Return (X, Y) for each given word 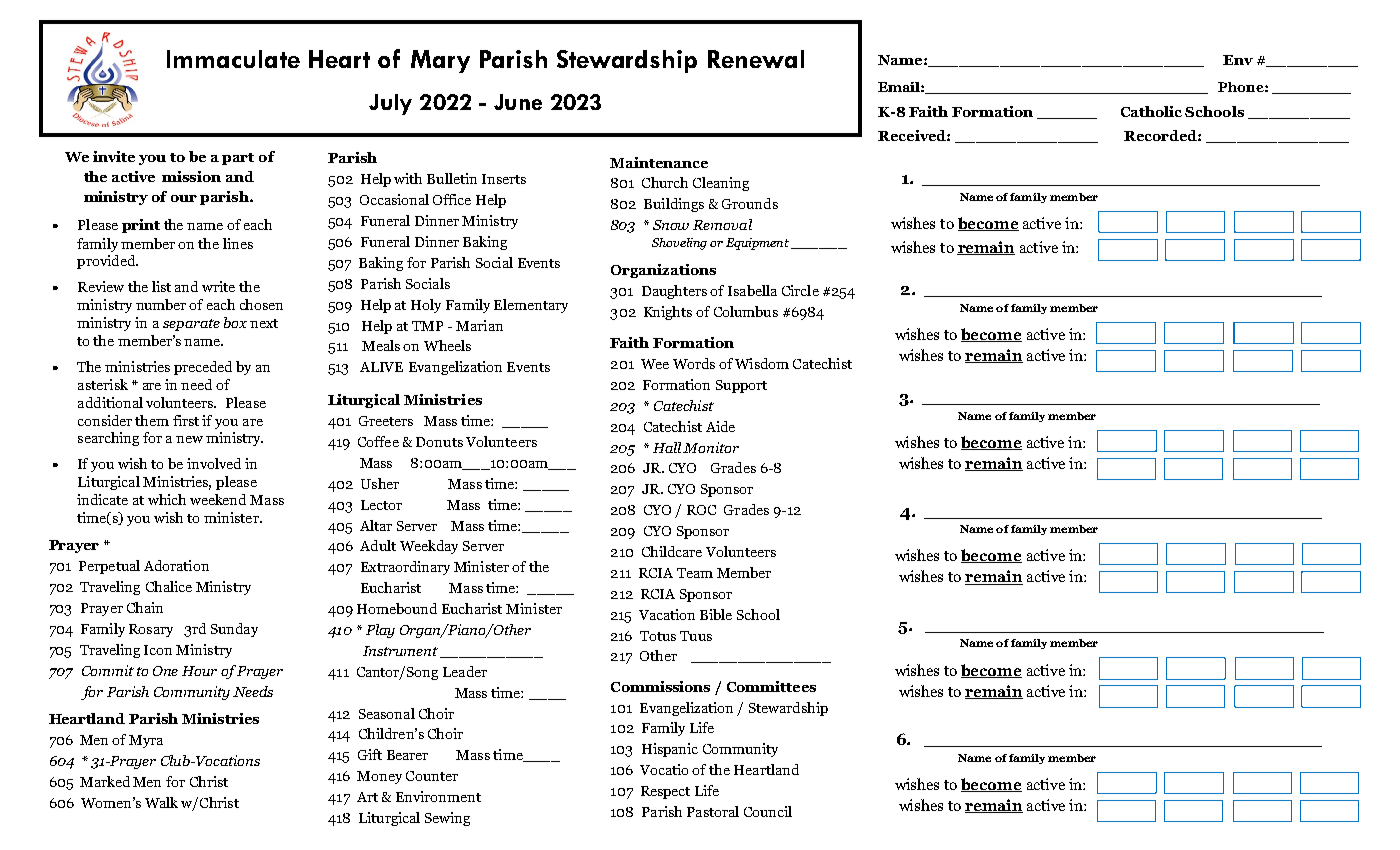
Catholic (1151, 111)
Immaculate (233, 59)
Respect (665, 792)
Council (768, 811)
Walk (161, 802)
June (518, 102)
